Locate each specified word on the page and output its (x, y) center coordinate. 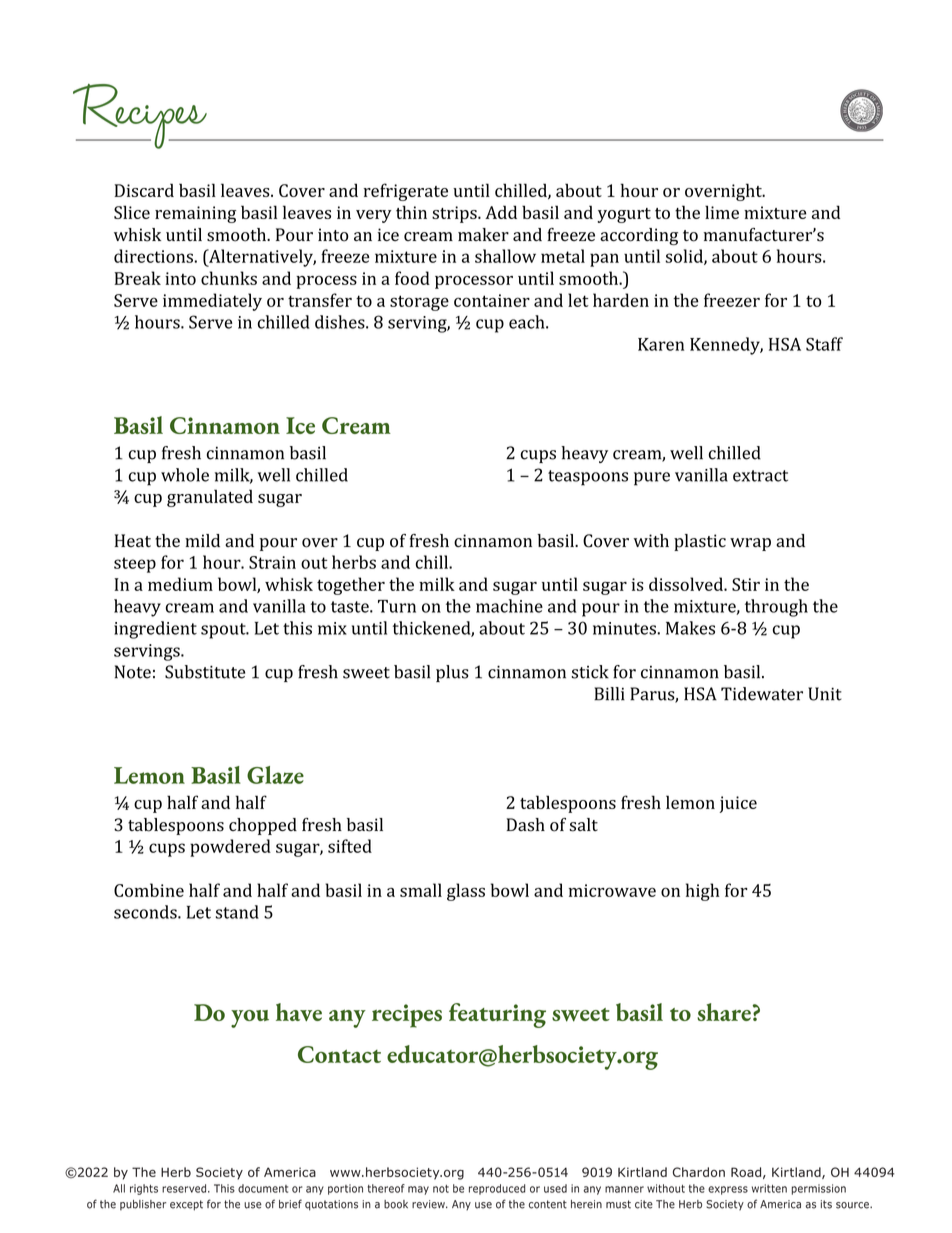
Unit (825, 694)
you (250, 1019)
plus (452, 673)
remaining (195, 214)
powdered (230, 848)
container (492, 300)
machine (509, 606)
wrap (750, 544)
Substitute (205, 672)
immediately (212, 302)
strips (455, 214)
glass (466, 892)
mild (202, 540)
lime (722, 212)
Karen (661, 344)
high (702, 892)
